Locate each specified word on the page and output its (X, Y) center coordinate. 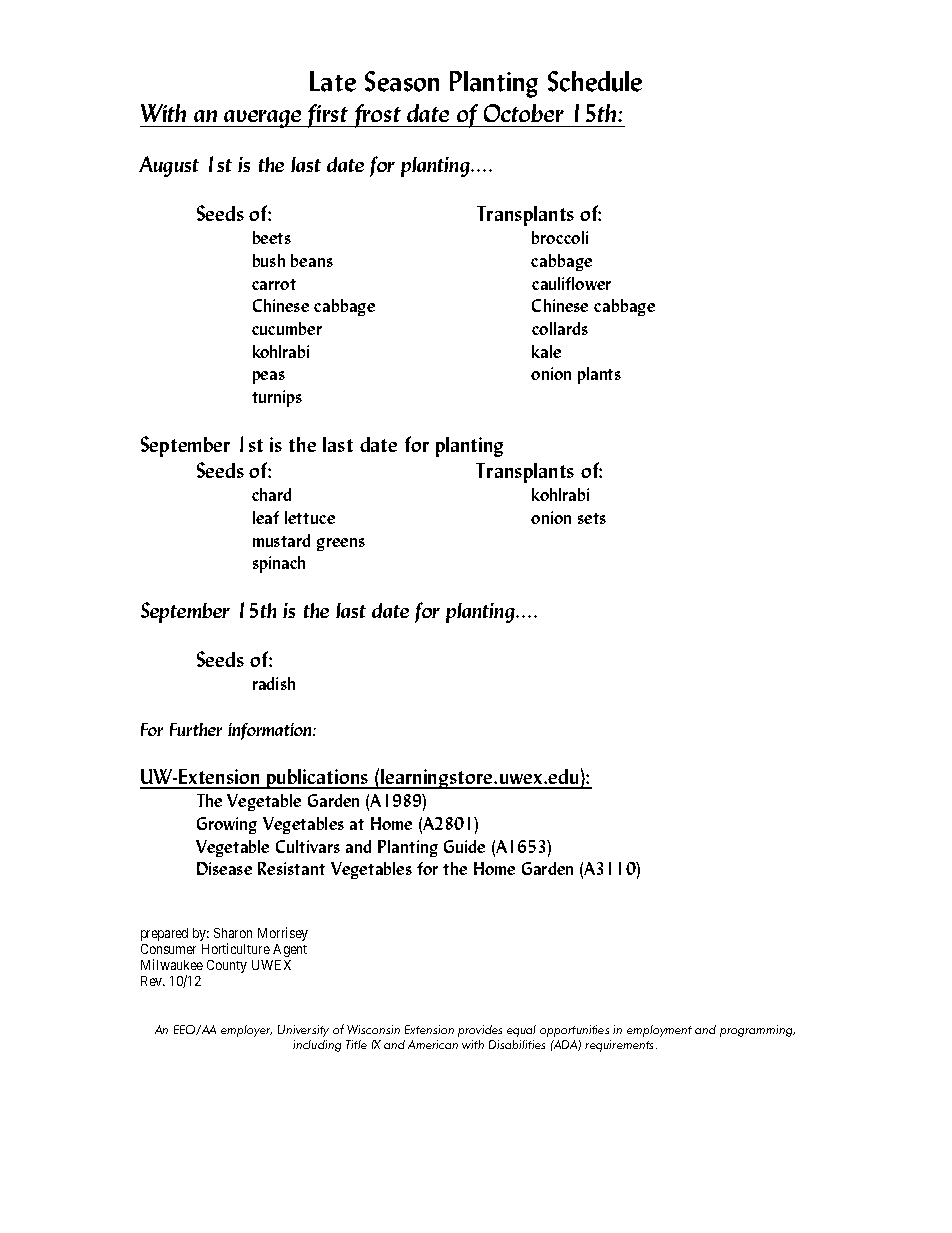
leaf (266, 517)
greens (341, 544)
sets (592, 518)
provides (480, 1031)
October (524, 113)
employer (246, 1031)
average (263, 119)
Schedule (595, 81)
